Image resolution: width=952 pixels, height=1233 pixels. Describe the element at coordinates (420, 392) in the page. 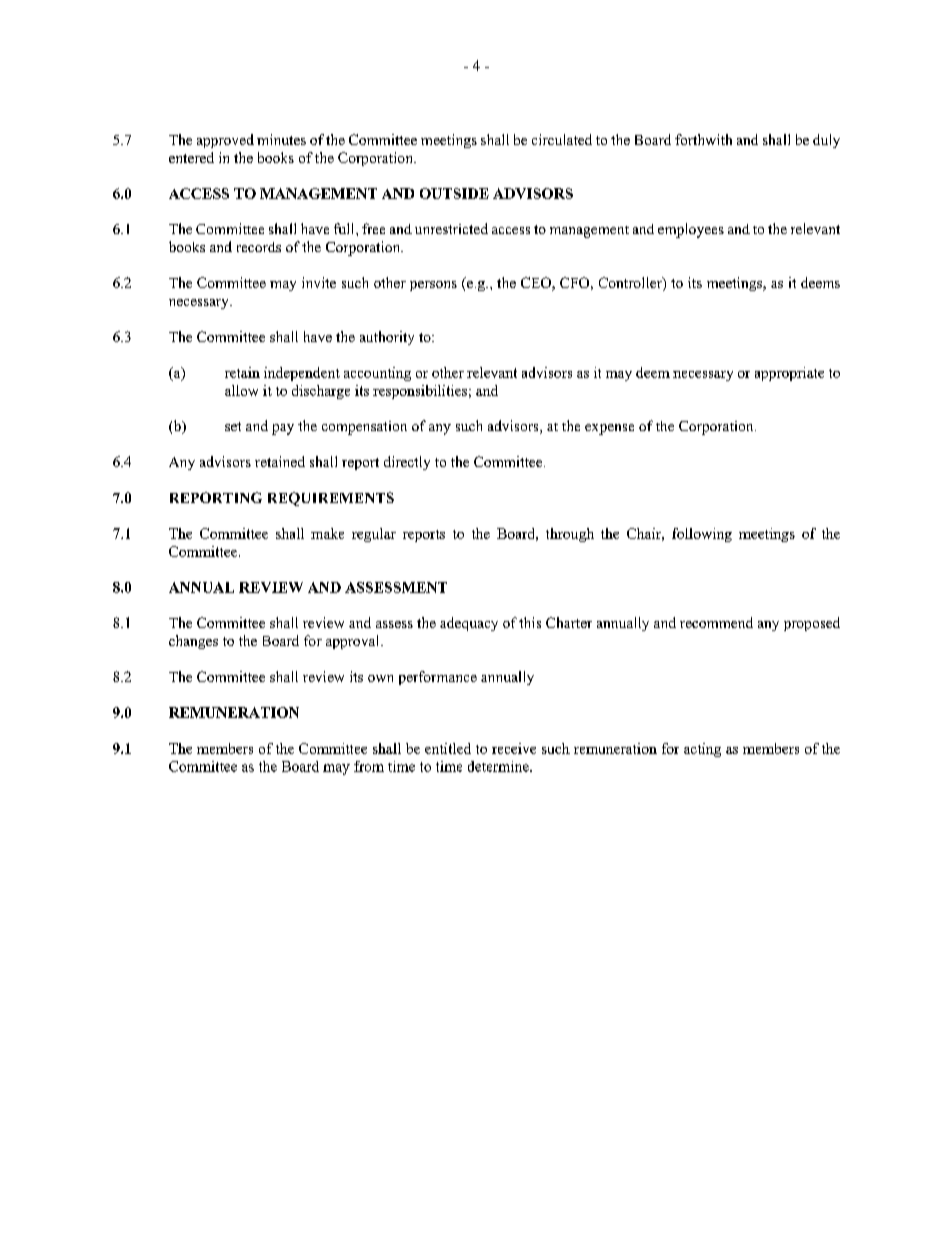

I see `responsibilities` at that location.
